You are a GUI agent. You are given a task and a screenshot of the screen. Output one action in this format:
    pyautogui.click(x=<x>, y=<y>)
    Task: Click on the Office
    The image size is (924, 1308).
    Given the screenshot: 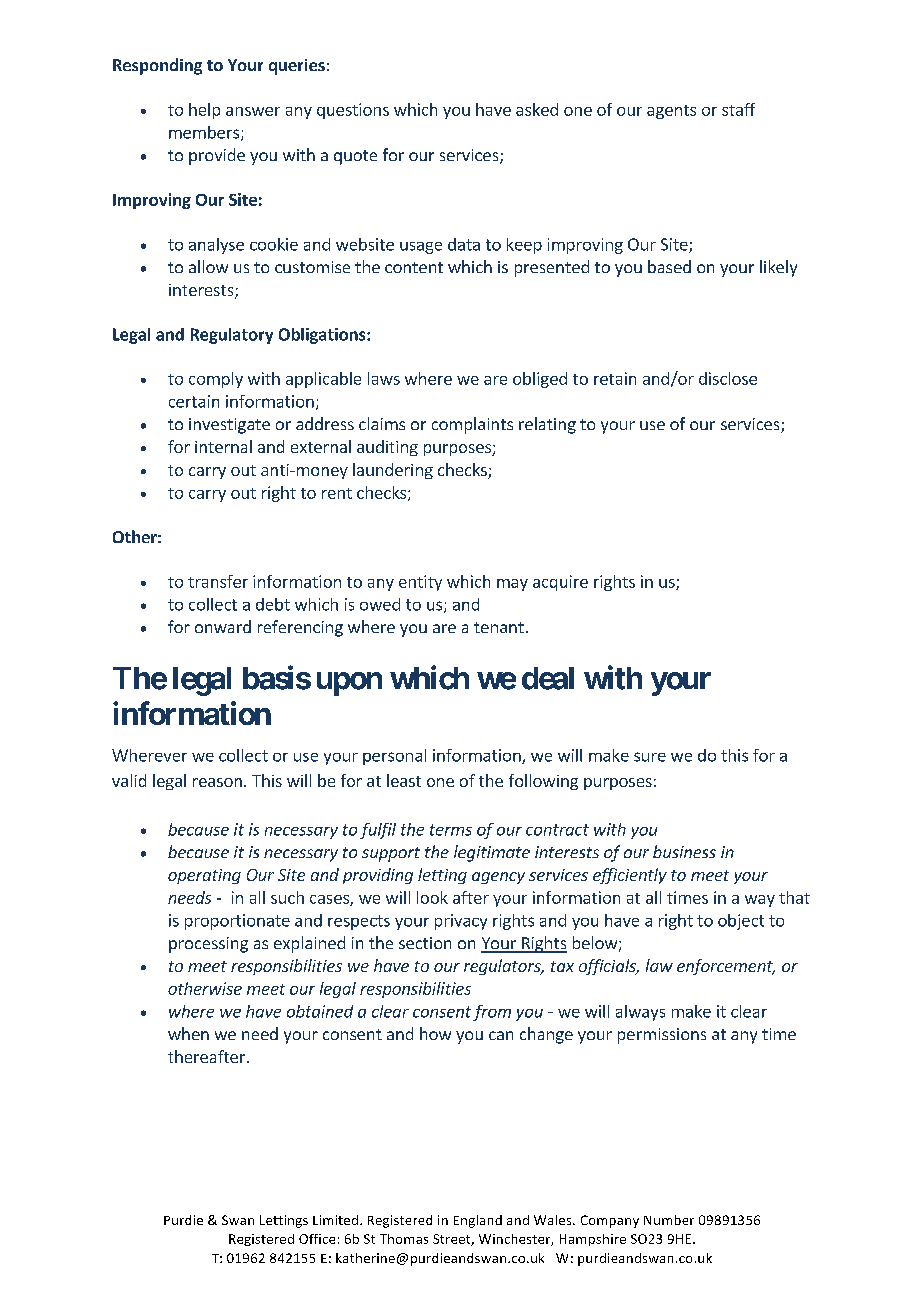 What is the action you would take?
    pyautogui.click(x=317, y=1239)
